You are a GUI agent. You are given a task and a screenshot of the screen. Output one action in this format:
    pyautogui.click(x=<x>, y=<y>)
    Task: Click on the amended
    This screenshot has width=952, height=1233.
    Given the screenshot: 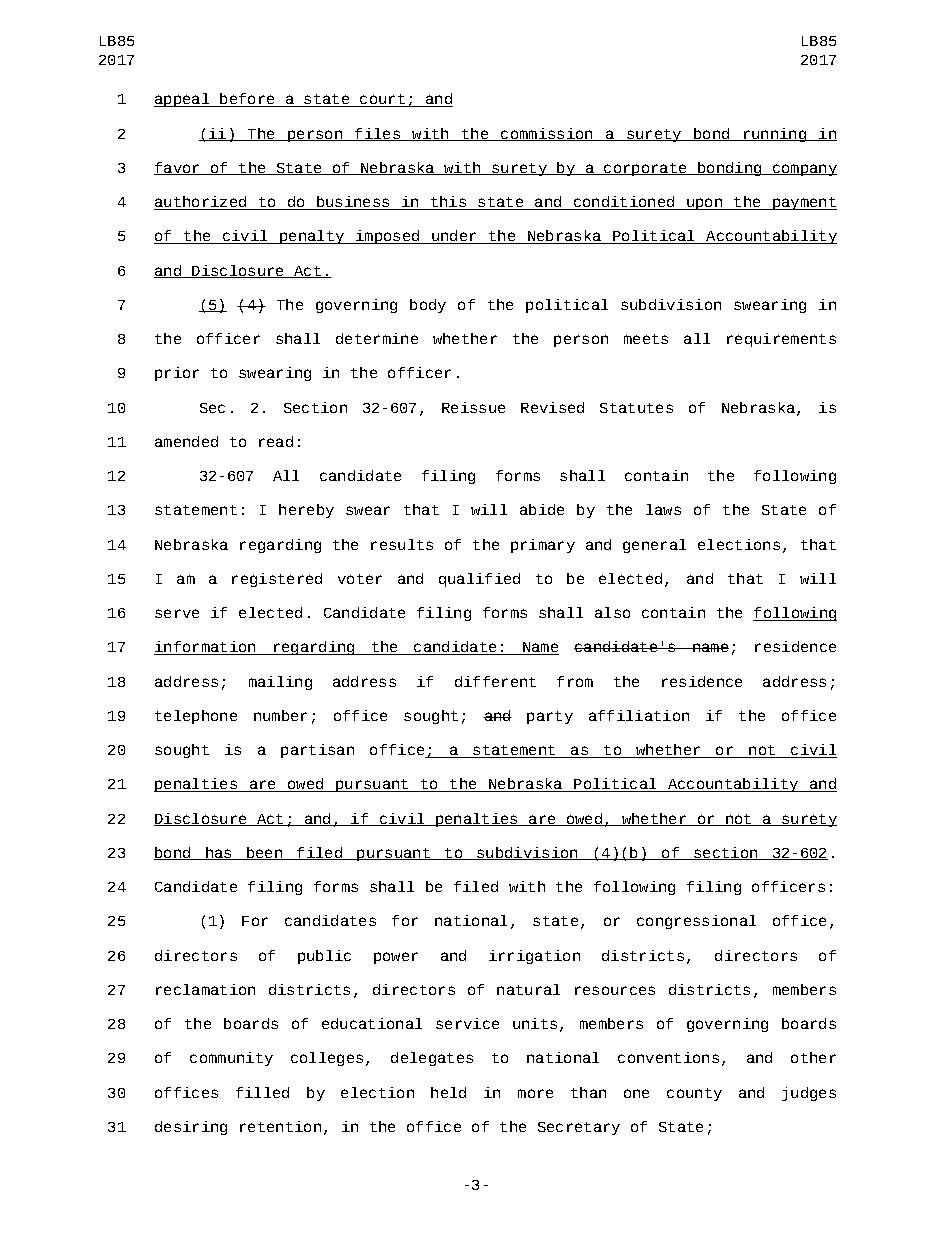 What is the action you would take?
    pyautogui.click(x=186, y=441)
